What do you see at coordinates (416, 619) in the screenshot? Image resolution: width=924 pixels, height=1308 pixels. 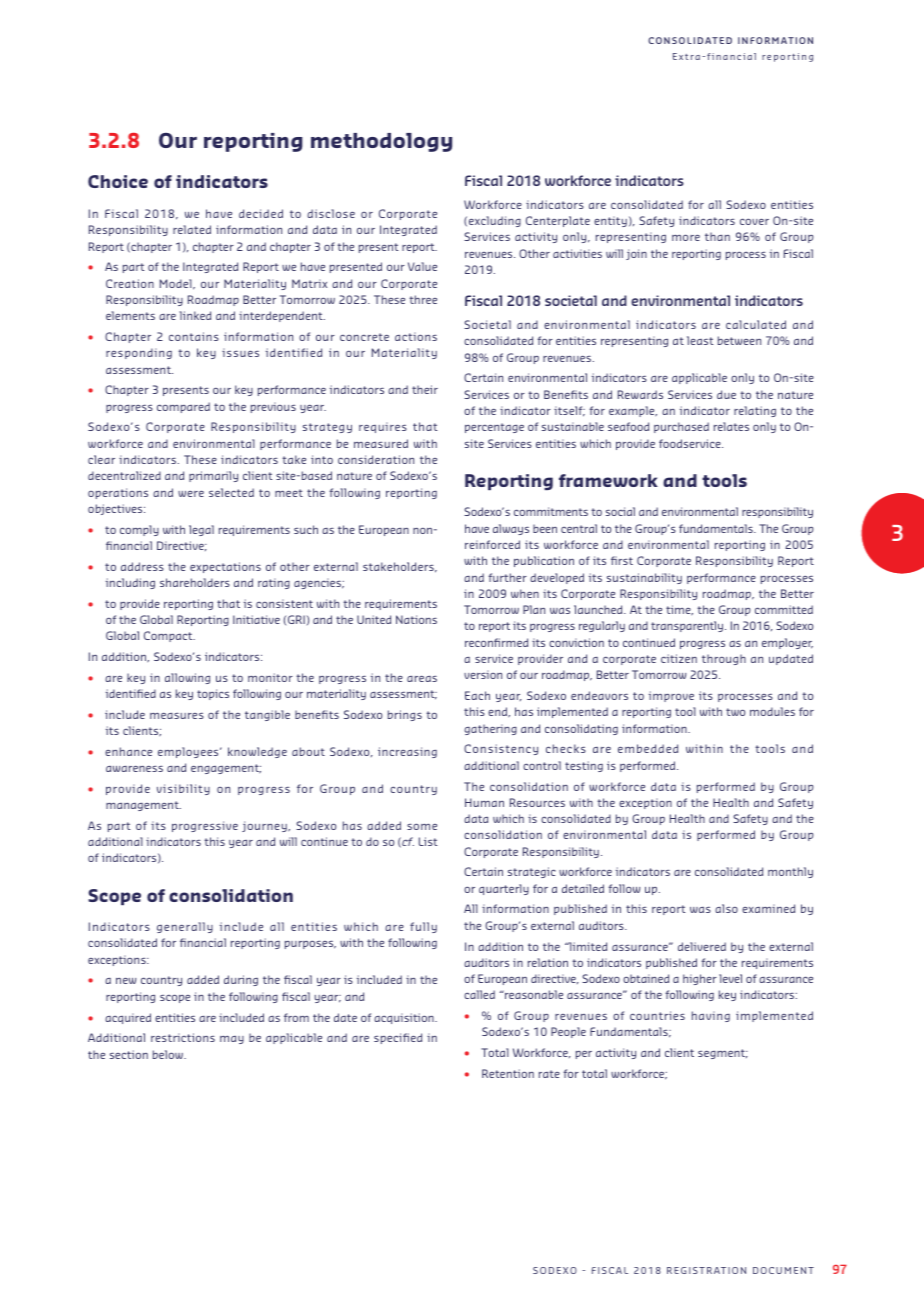 I see `Nations` at bounding box center [416, 619].
